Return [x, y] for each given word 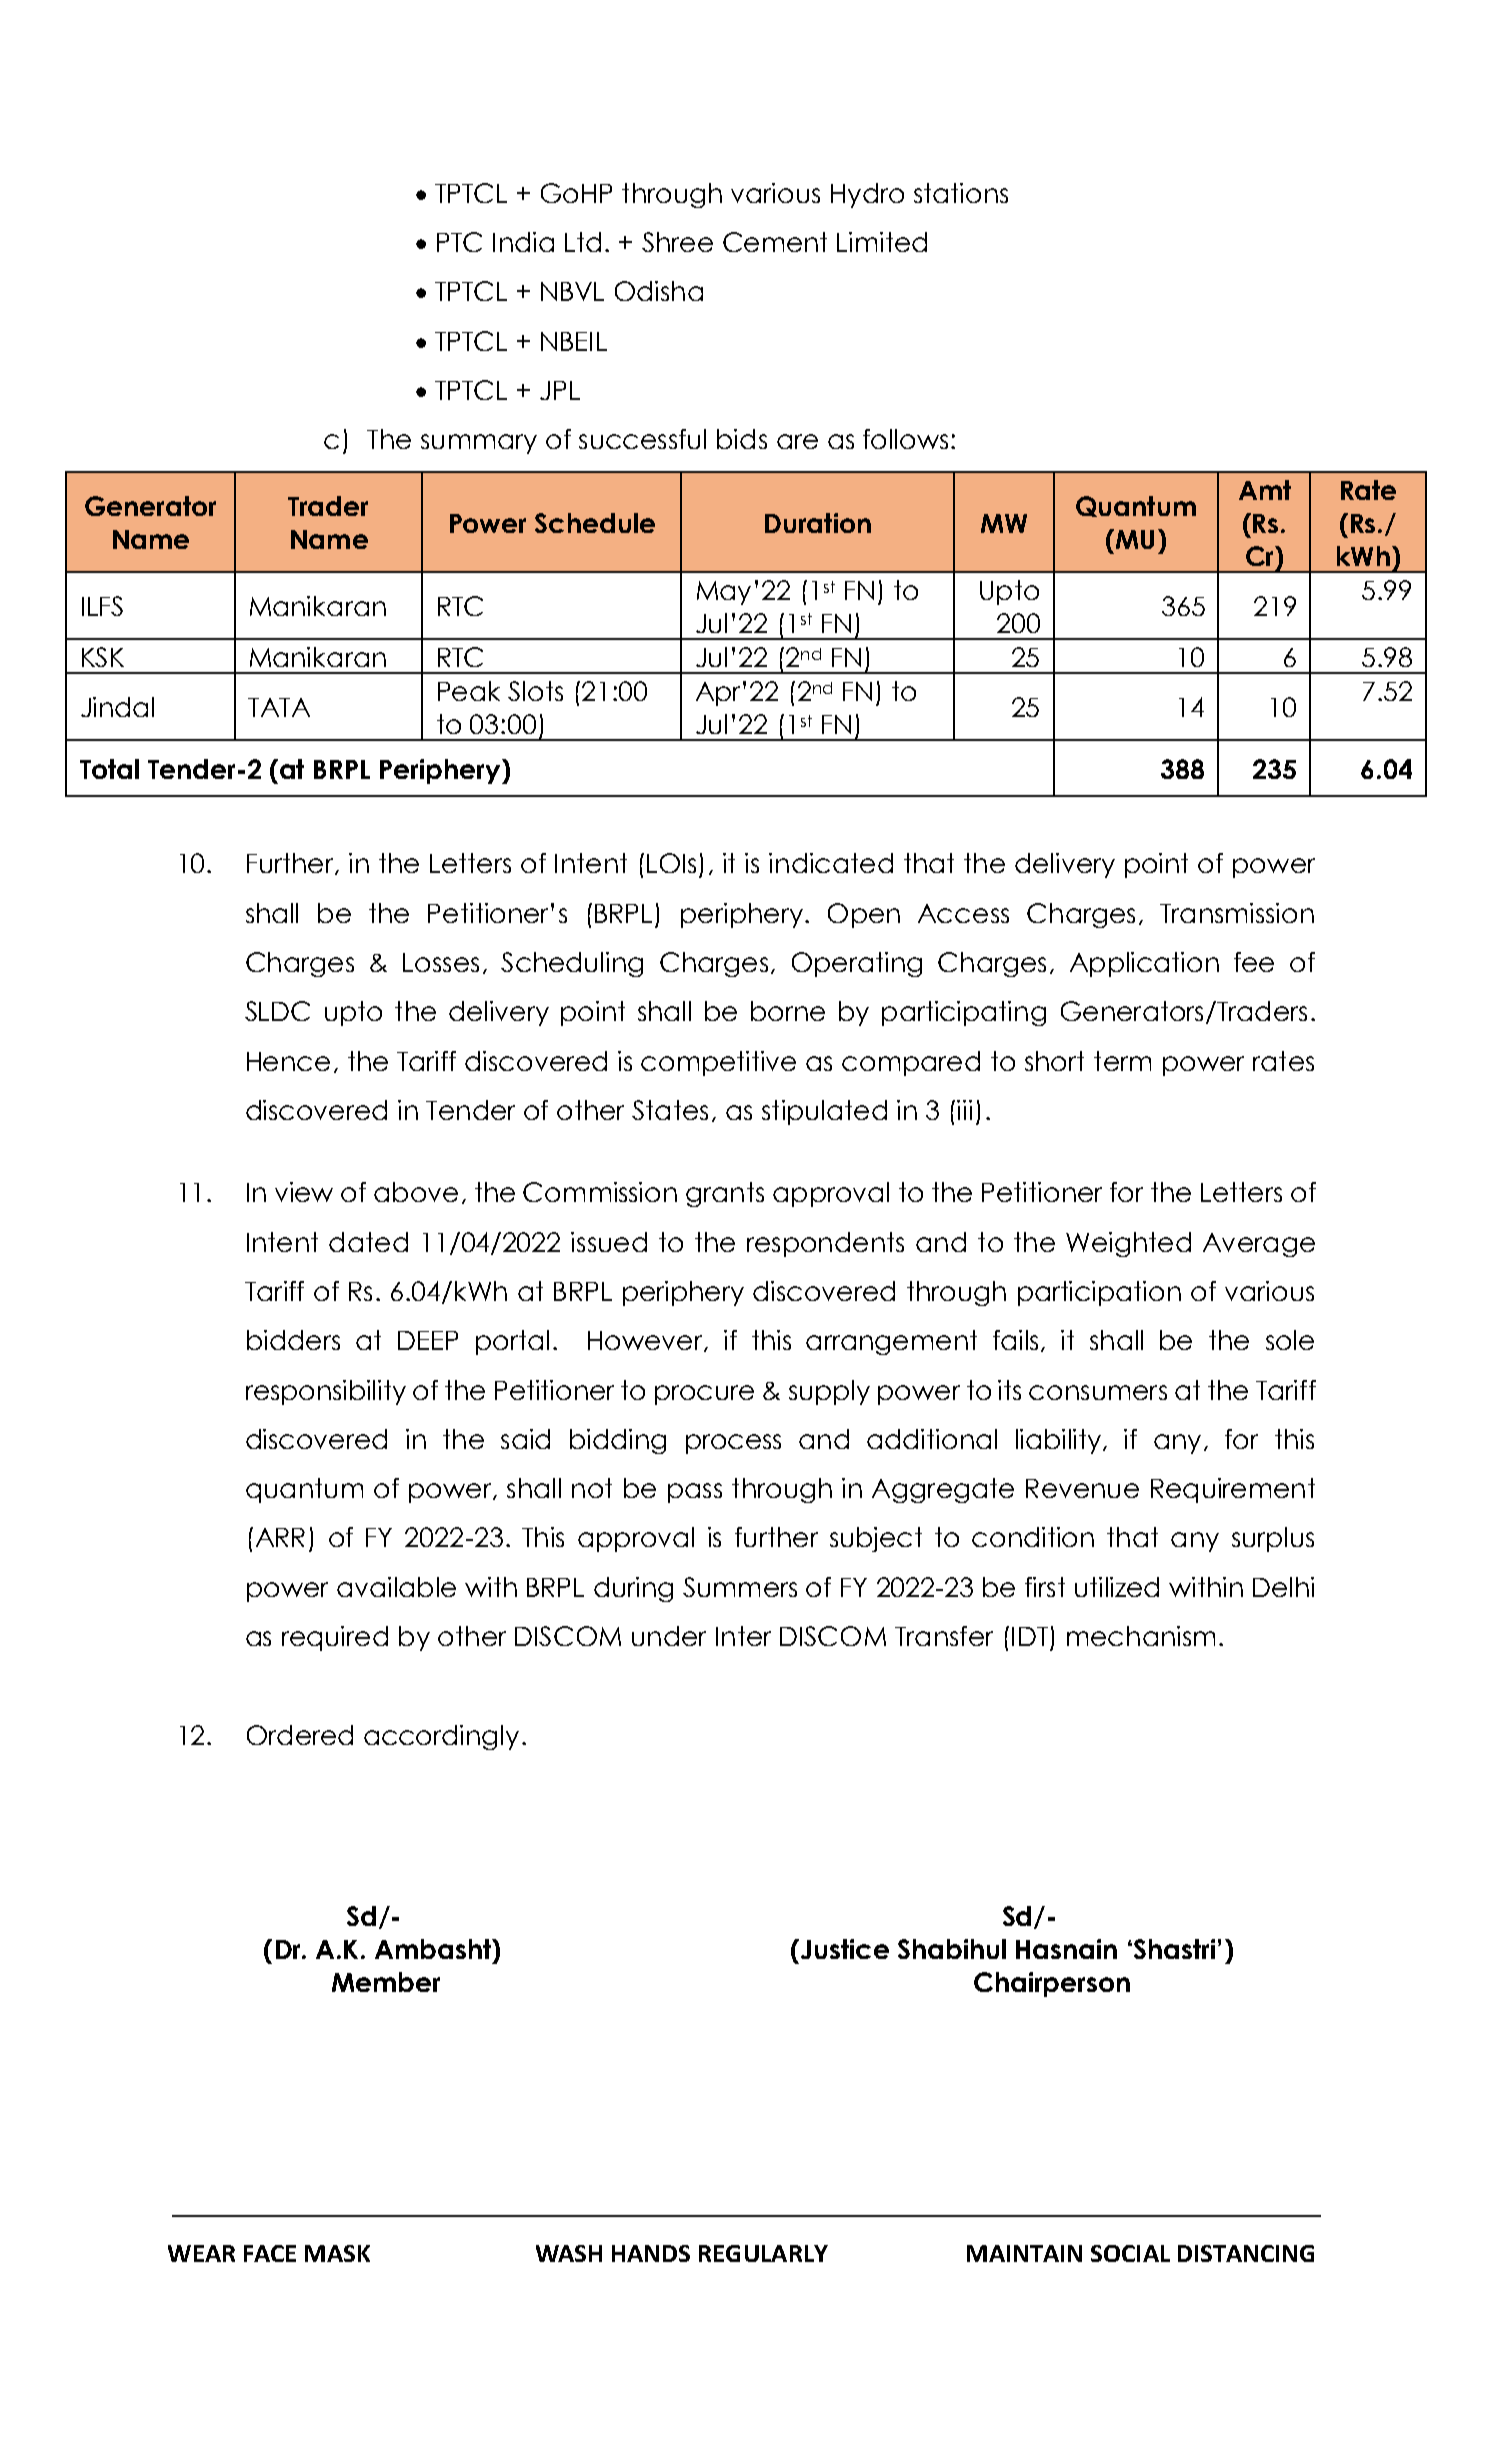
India [523, 242]
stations [961, 193]
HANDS [651, 2253]
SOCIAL [1130, 2253]
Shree [677, 242]
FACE [270, 2253]
